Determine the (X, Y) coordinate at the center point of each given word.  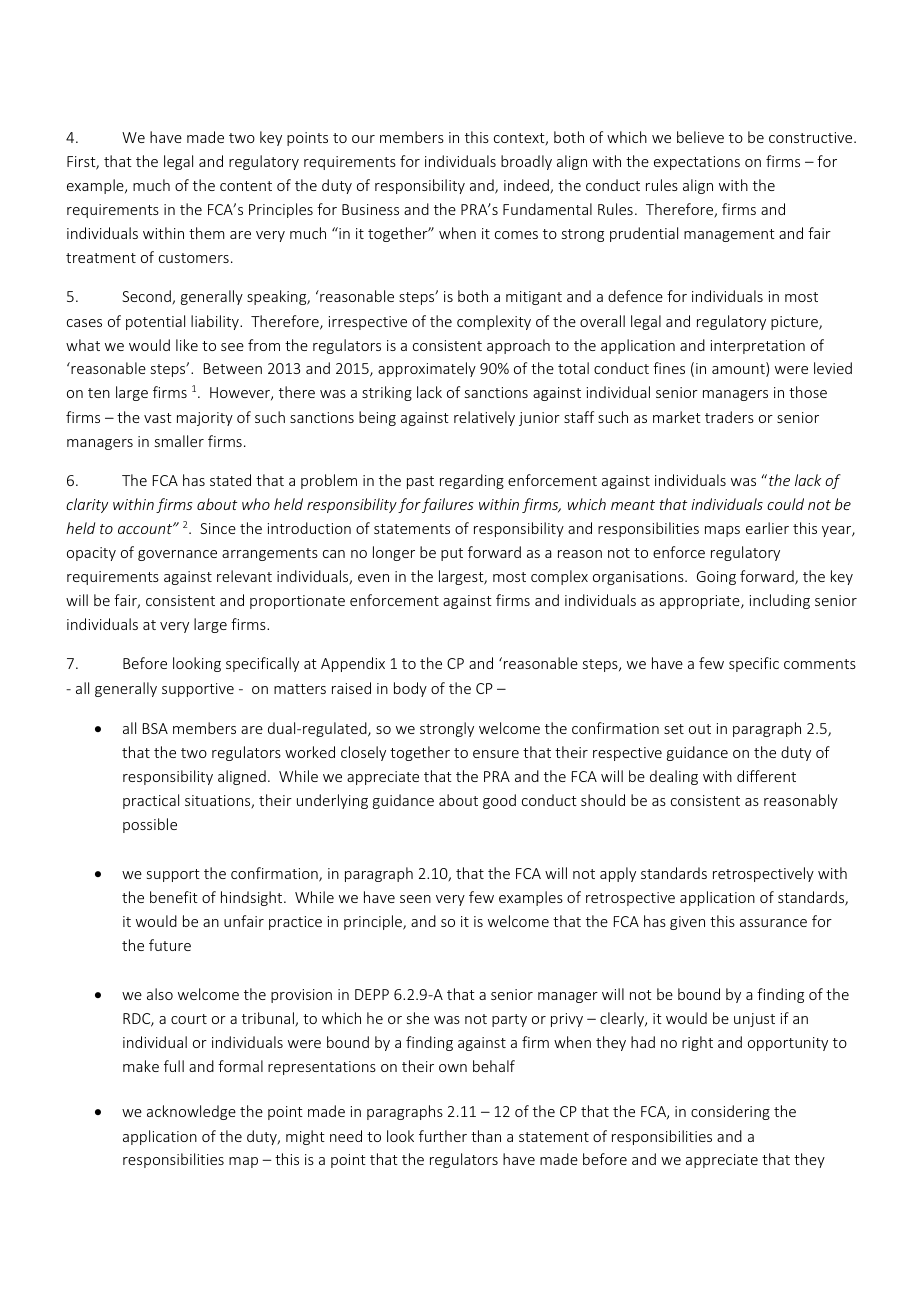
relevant (244, 576)
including (780, 601)
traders (729, 417)
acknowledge (191, 1112)
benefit (174, 897)
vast (158, 418)
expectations (697, 163)
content (246, 186)
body (410, 689)
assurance (773, 923)
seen (415, 899)
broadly (526, 162)
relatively (484, 418)
